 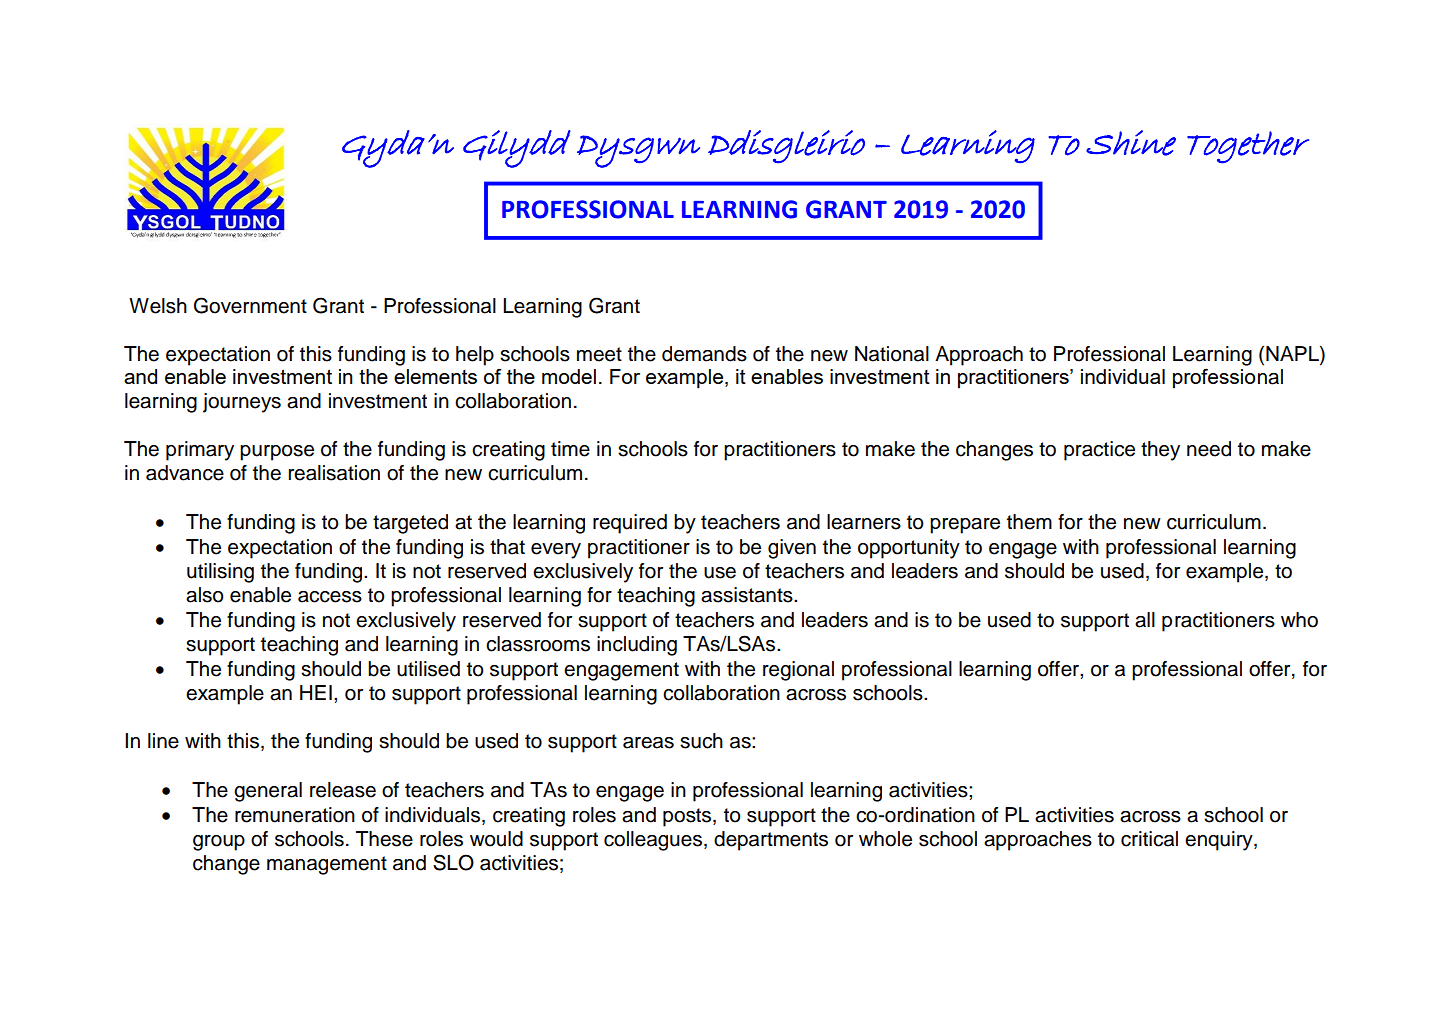 What do you see at coordinates (704, 354) in the screenshot?
I see `demands` at bounding box center [704, 354].
